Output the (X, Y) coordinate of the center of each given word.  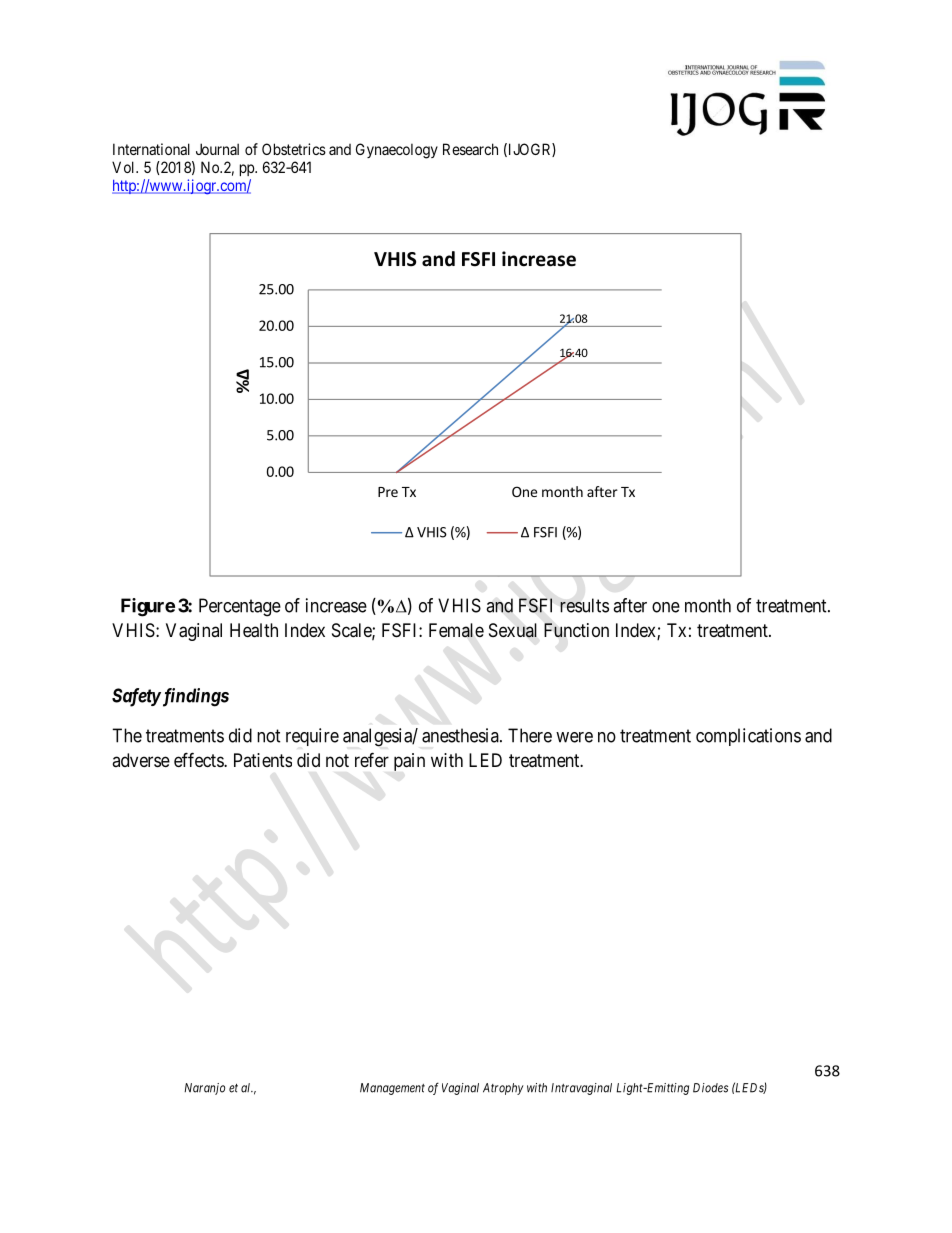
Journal (217, 149)
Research (470, 149)
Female (456, 630)
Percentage (240, 607)
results (584, 605)
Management (392, 1089)
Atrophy (503, 1089)
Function (576, 630)
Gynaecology (397, 151)
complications (748, 737)
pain (409, 762)
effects (199, 759)
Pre (388, 492)
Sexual (513, 630)
